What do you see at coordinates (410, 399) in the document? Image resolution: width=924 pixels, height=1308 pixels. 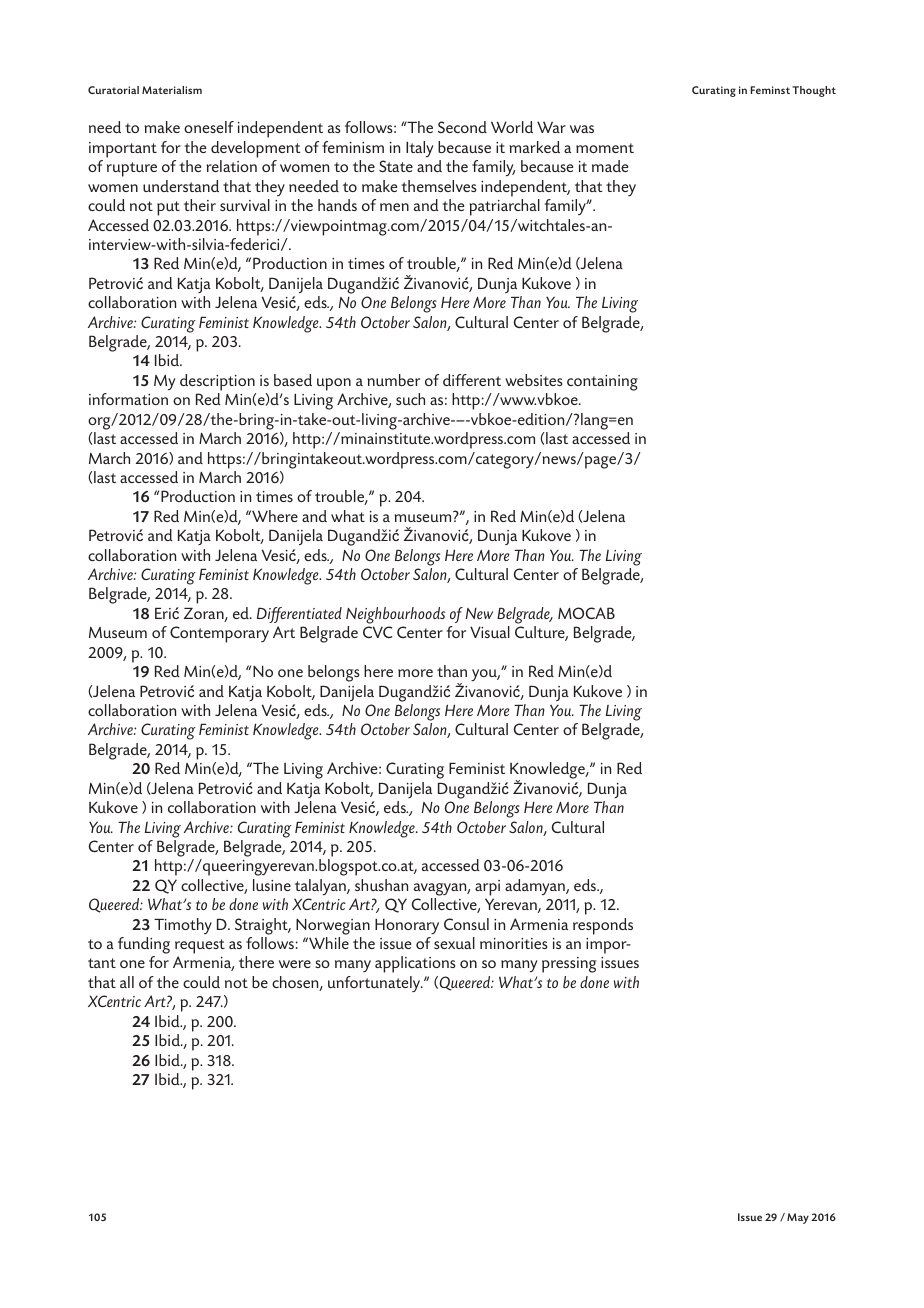 I see `such` at bounding box center [410, 399].
